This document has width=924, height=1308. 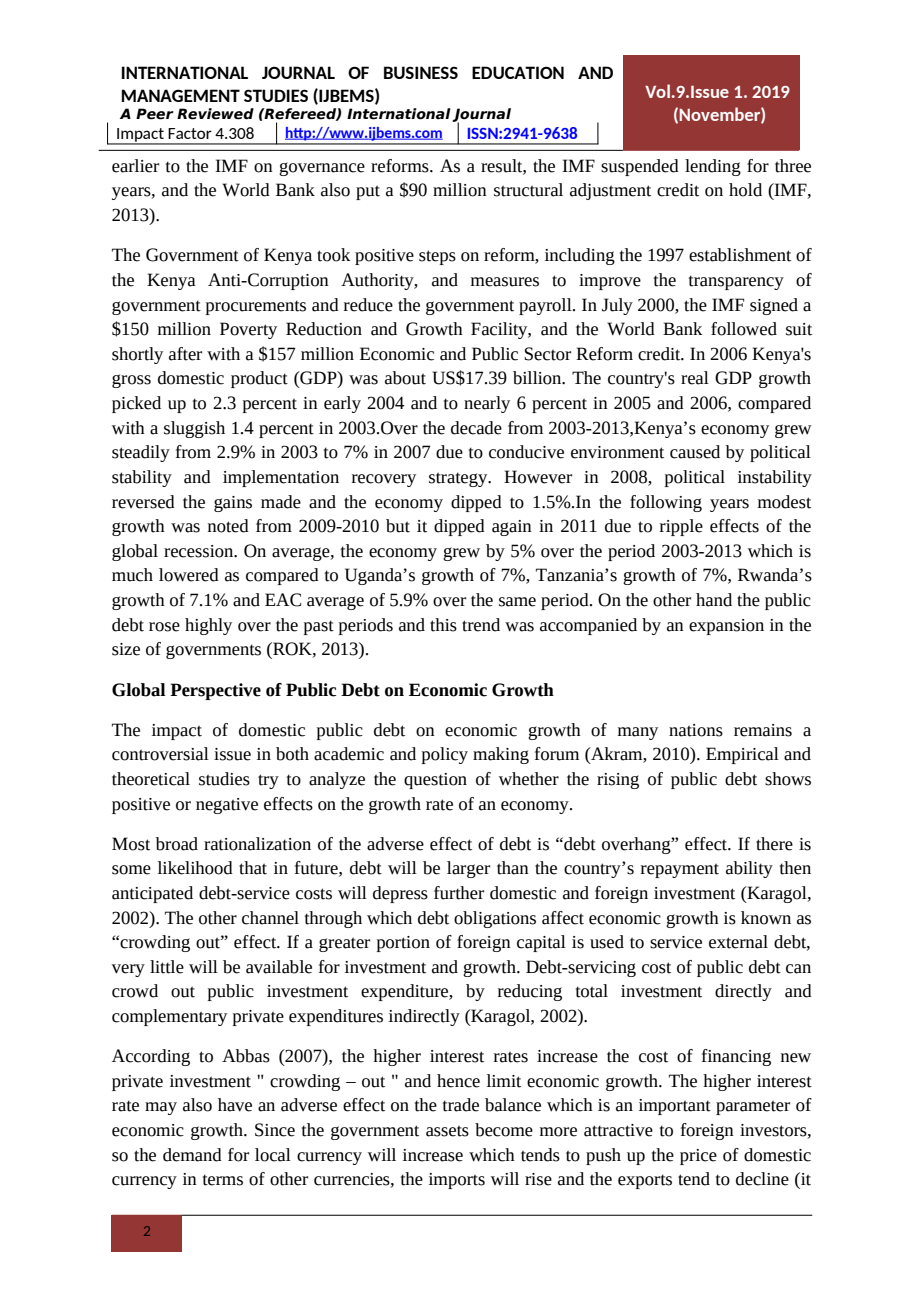 I want to click on trend, so click(x=481, y=625).
